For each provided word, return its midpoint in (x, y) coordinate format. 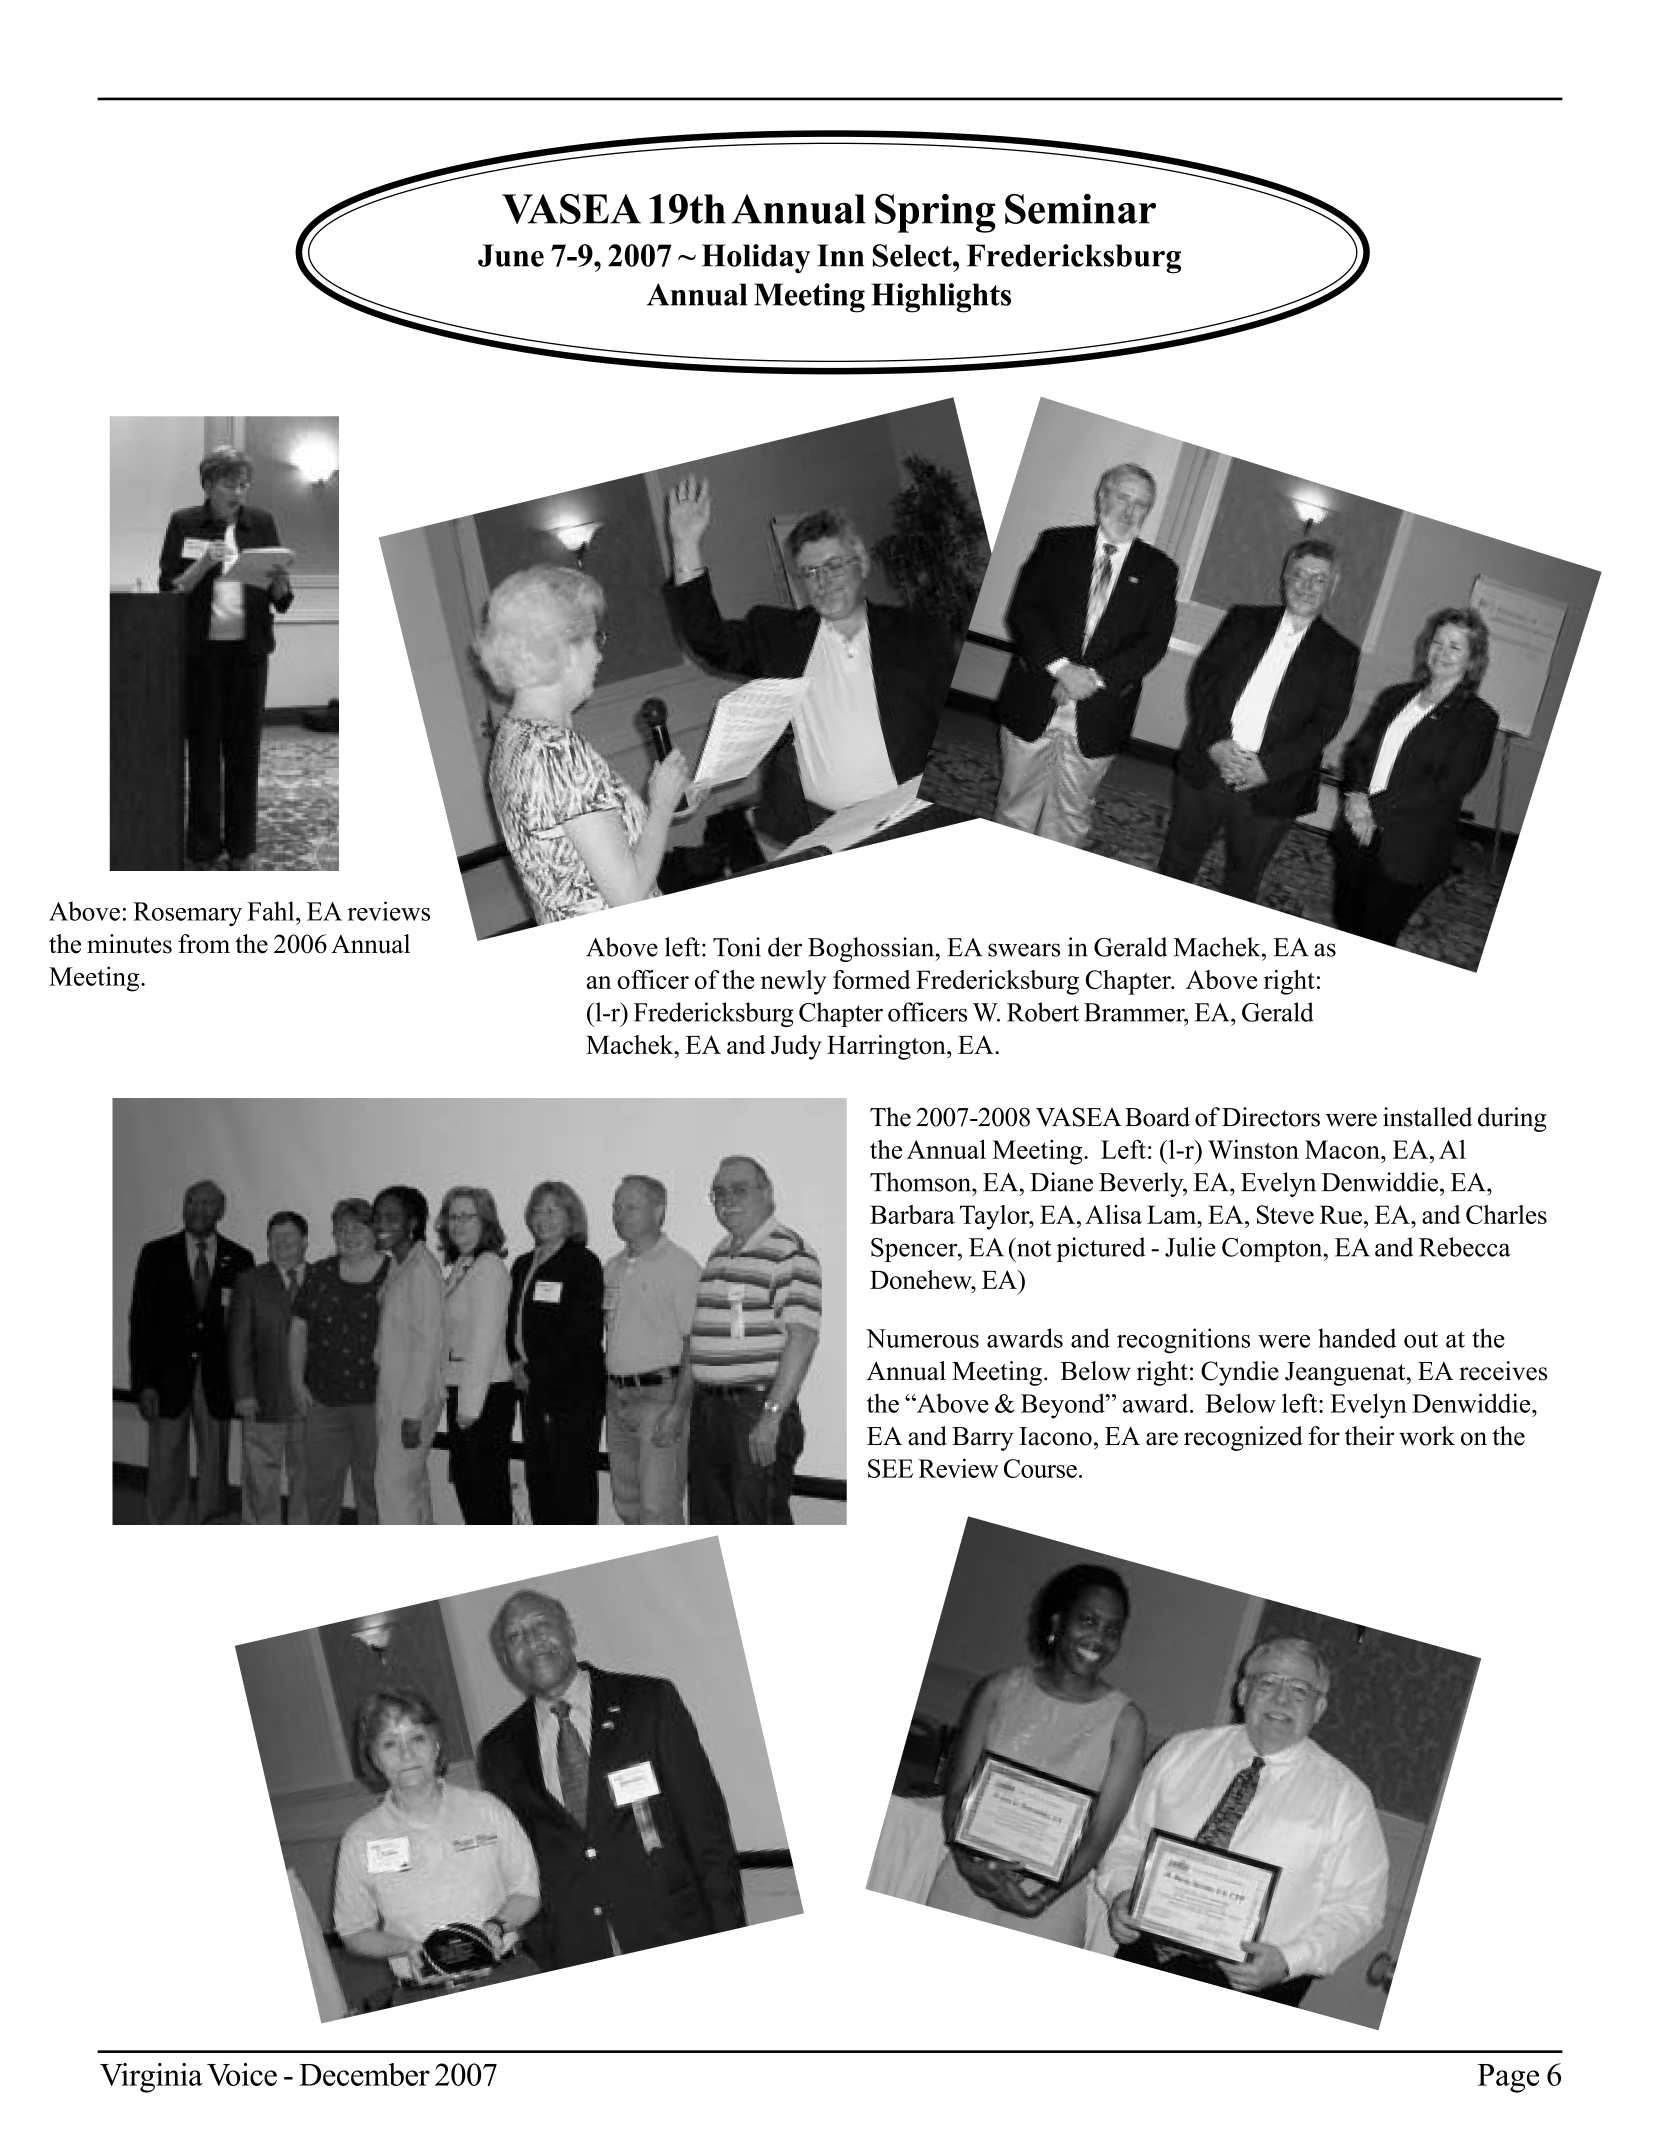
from (204, 944)
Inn (840, 255)
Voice (242, 2074)
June (511, 255)
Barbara (912, 1214)
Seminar (1080, 209)
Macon (1343, 1149)
